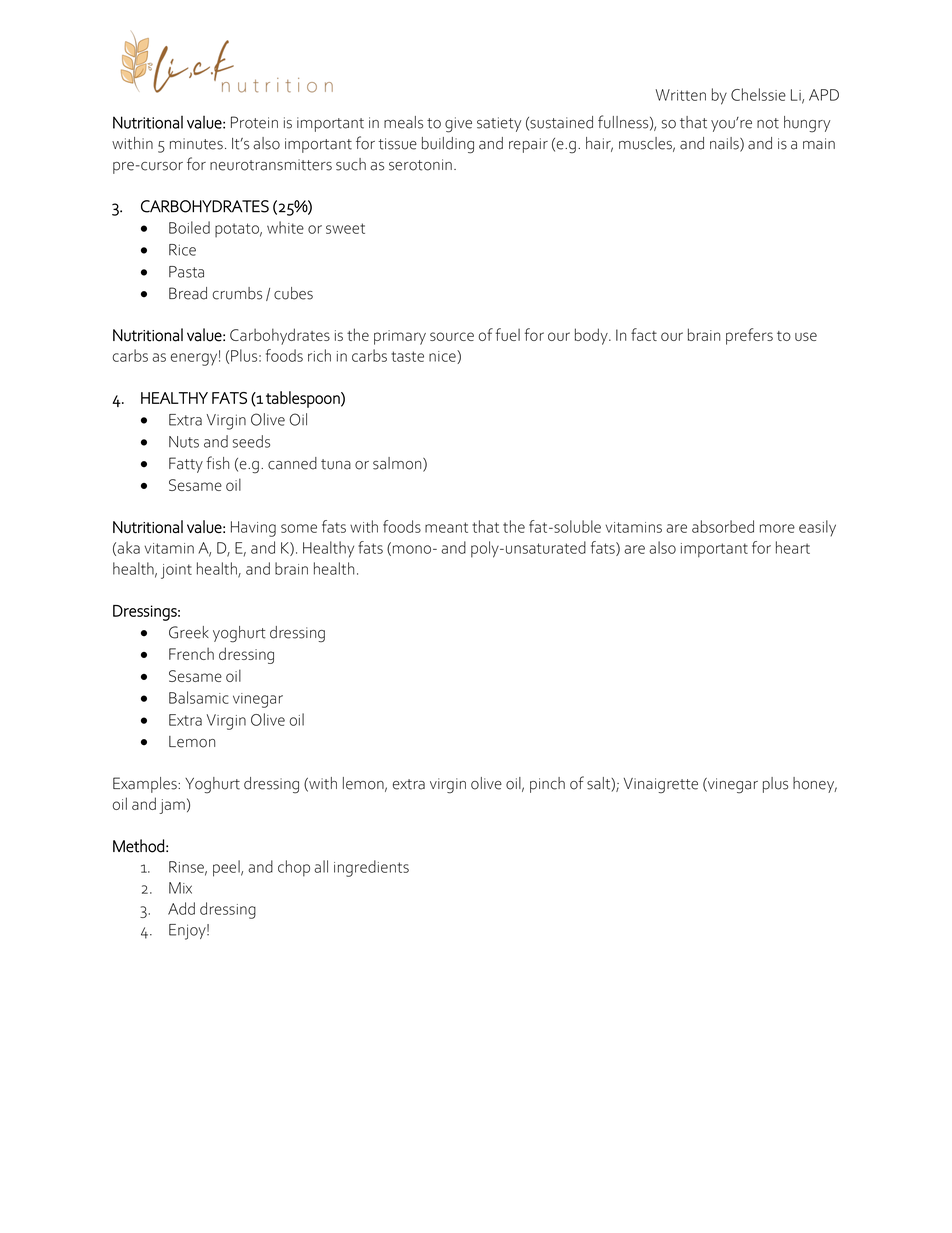 This screenshot has width=952, height=1233. I want to click on give, so click(458, 125).
